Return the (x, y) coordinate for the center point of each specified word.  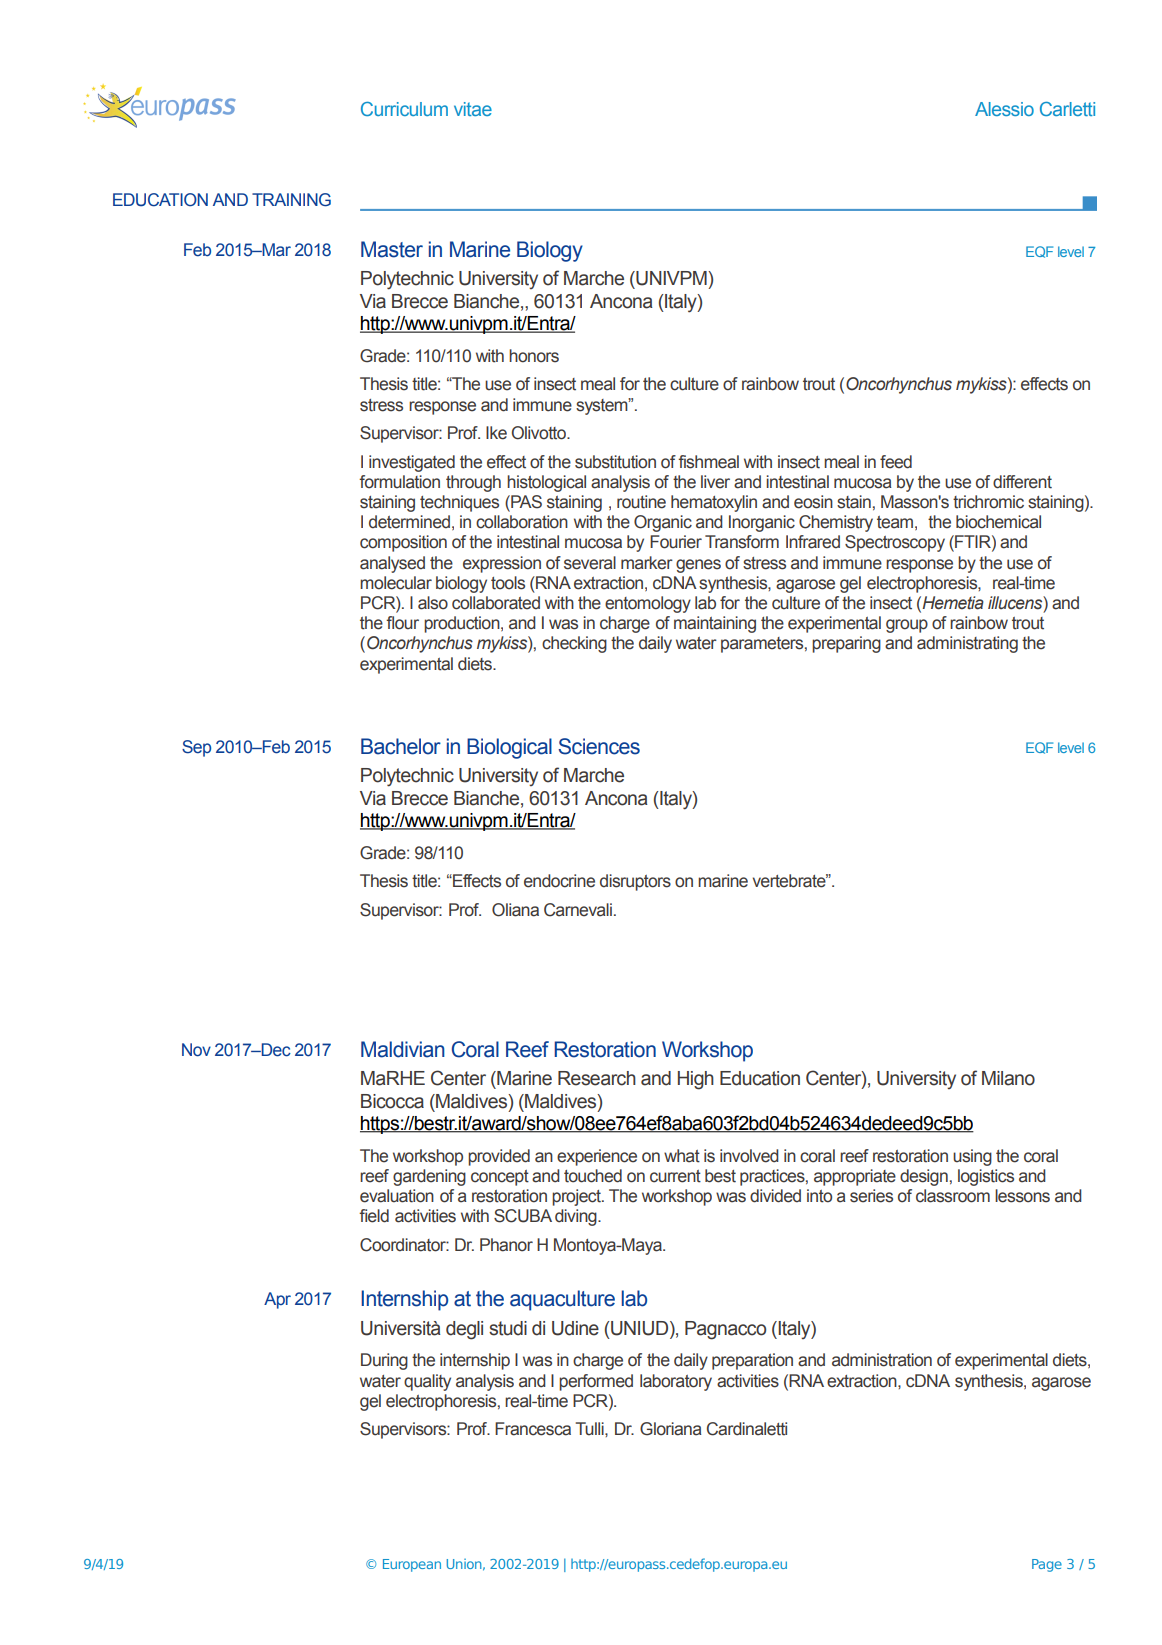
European (412, 1565)
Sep (196, 748)
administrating (967, 644)
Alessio (1004, 109)
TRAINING (291, 200)
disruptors (635, 882)
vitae (473, 109)
